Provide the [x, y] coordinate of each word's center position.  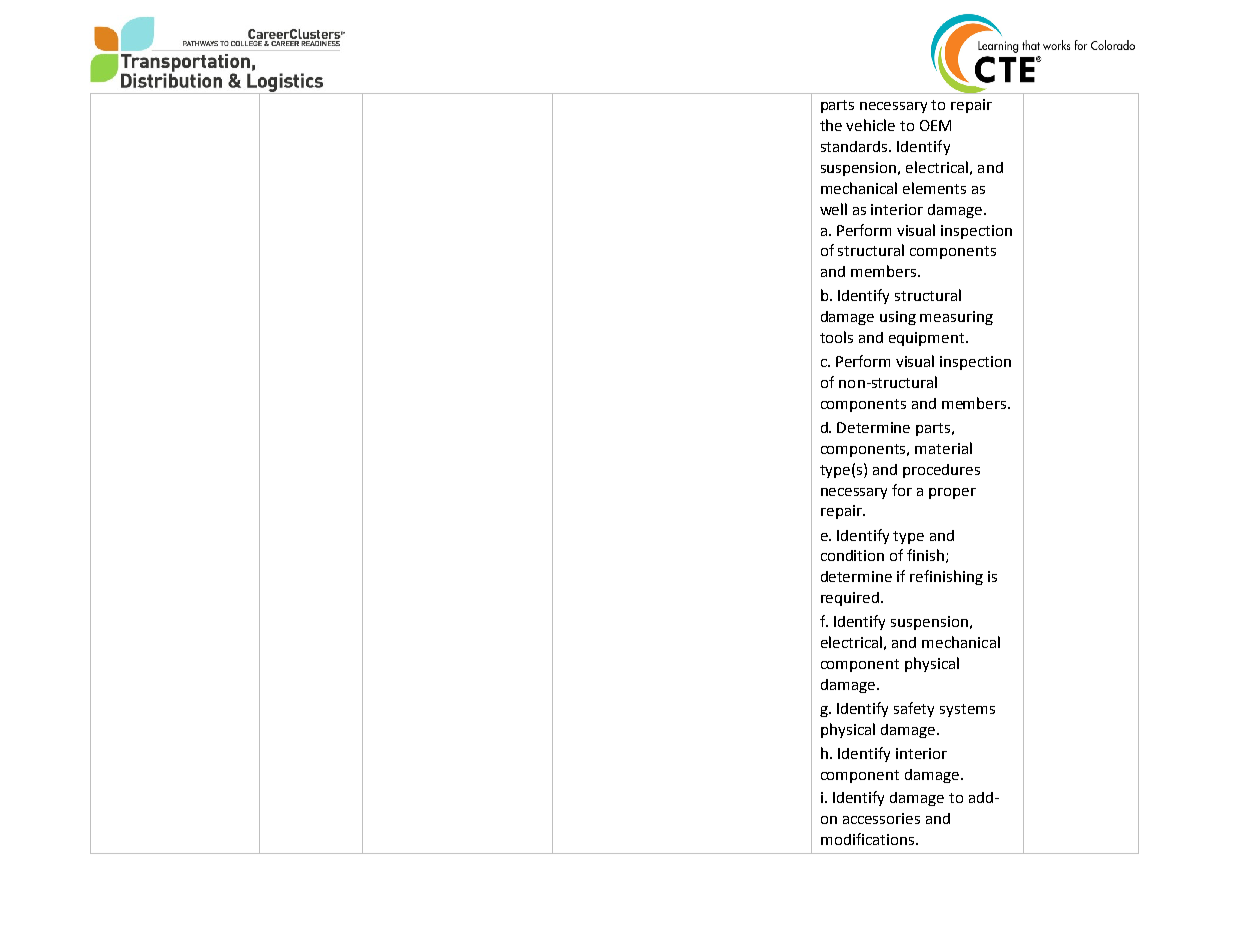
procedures [941, 471]
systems [967, 710]
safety [914, 709]
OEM [935, 125]
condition [852, 555]
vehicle [870, 125]
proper [952, 493]
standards [855, 146]
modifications [869, 839]
